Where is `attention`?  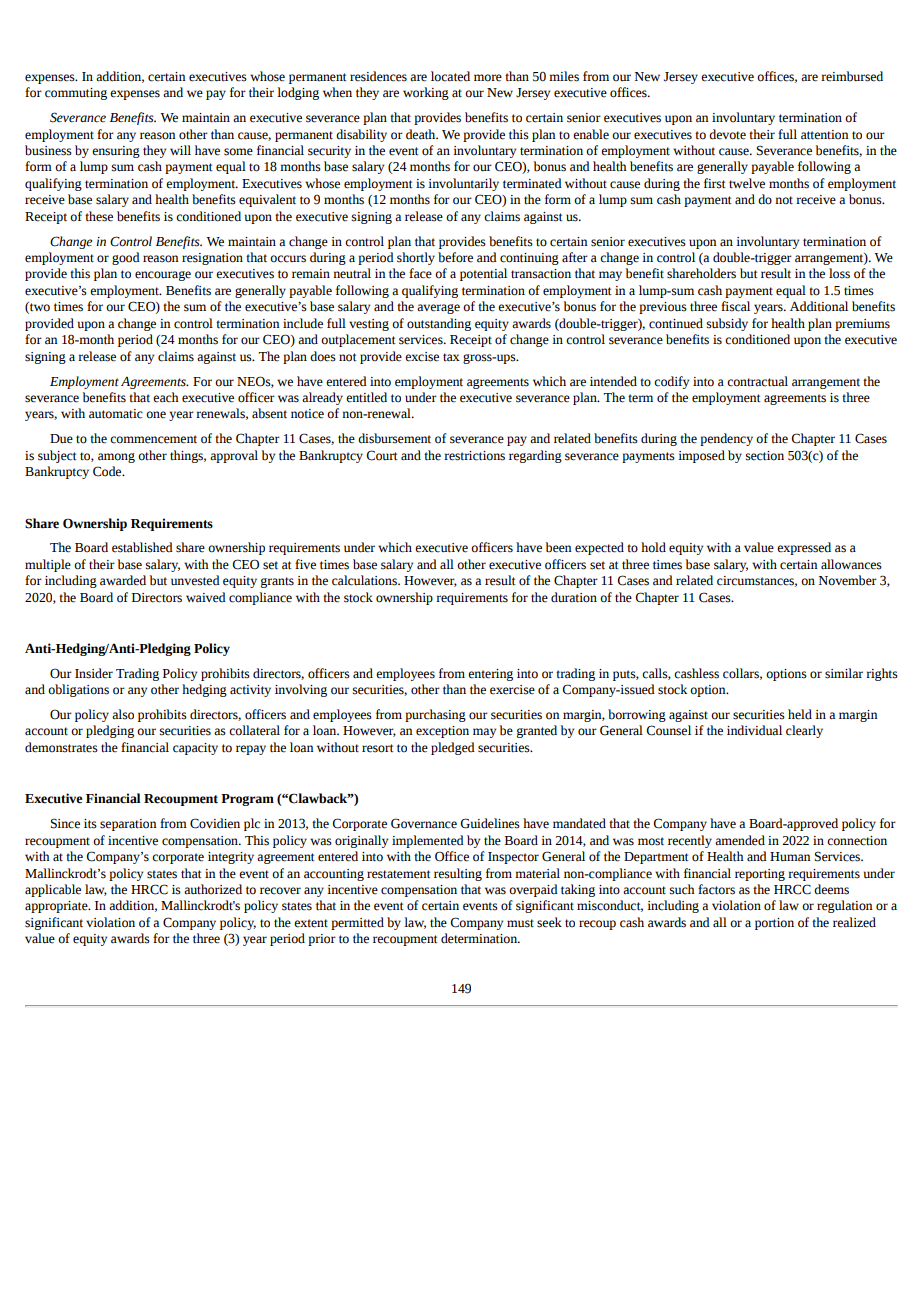 attention is located at coordinates (825, 135).
